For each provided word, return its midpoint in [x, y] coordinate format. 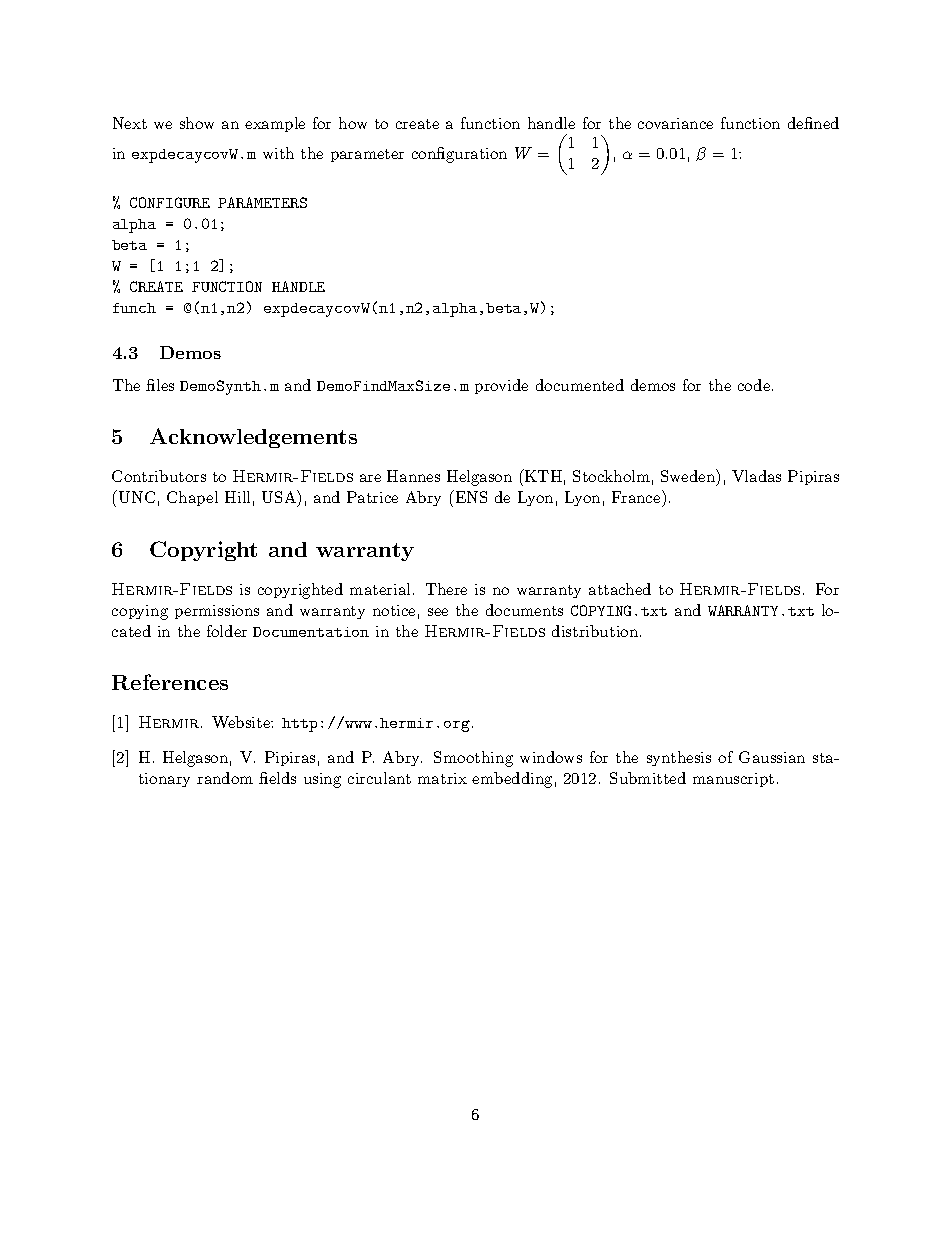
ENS [470, 496]
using [322, 780]
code [755, 385]
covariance [675, 123]
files [160, 385]
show [197, 123]
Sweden [689, 475]
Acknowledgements [253, 438]
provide [501, 386]
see [438, 612]
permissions [217, 612]
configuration [459, 155]
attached [620, 589]
